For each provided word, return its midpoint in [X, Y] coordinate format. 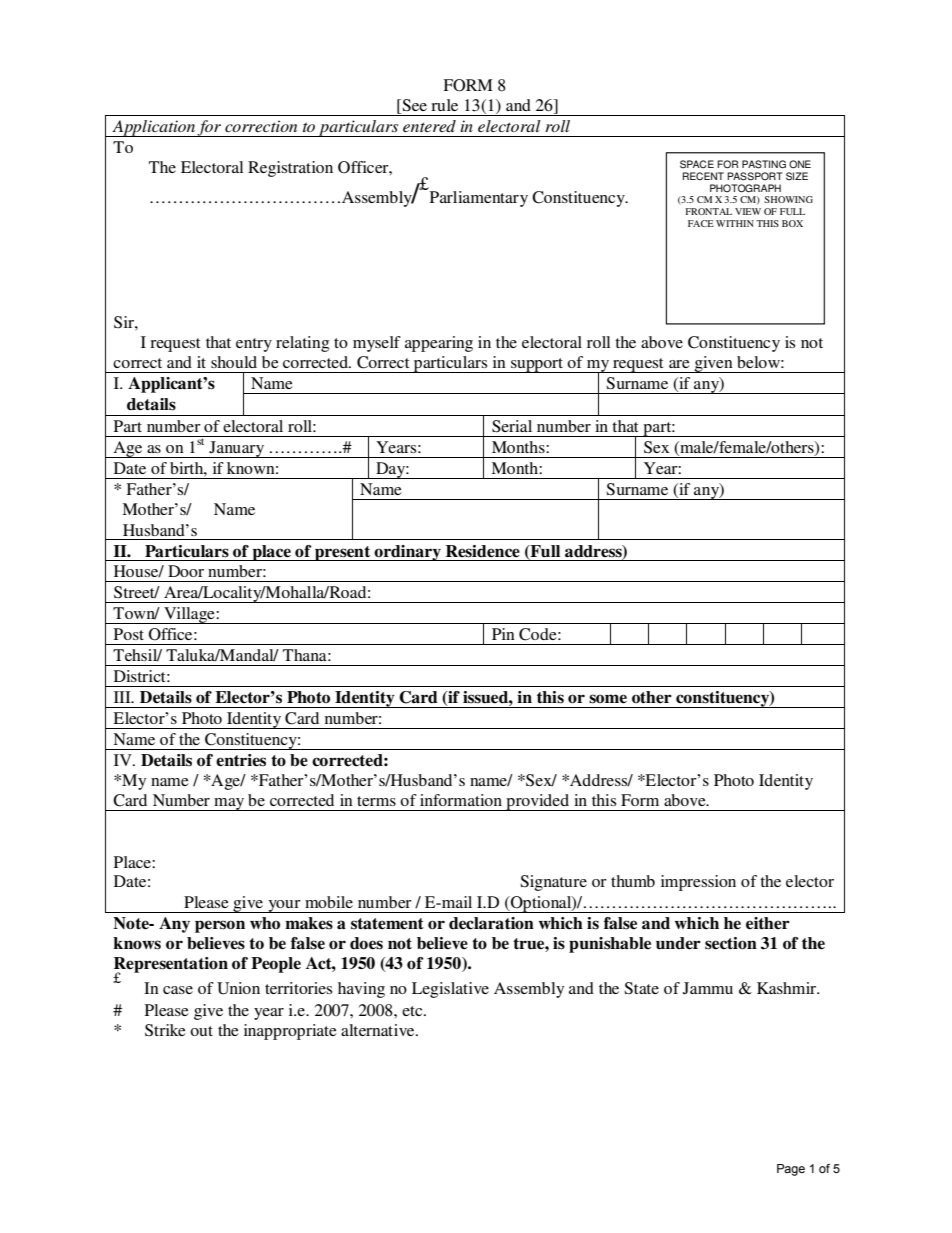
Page [791, 1170]
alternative [379, 1030]
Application [153, 128]
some [608, 699]
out [201, 1031]
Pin [503, 634]
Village [189, 615]
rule [444, 105]
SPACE [697, 164]
